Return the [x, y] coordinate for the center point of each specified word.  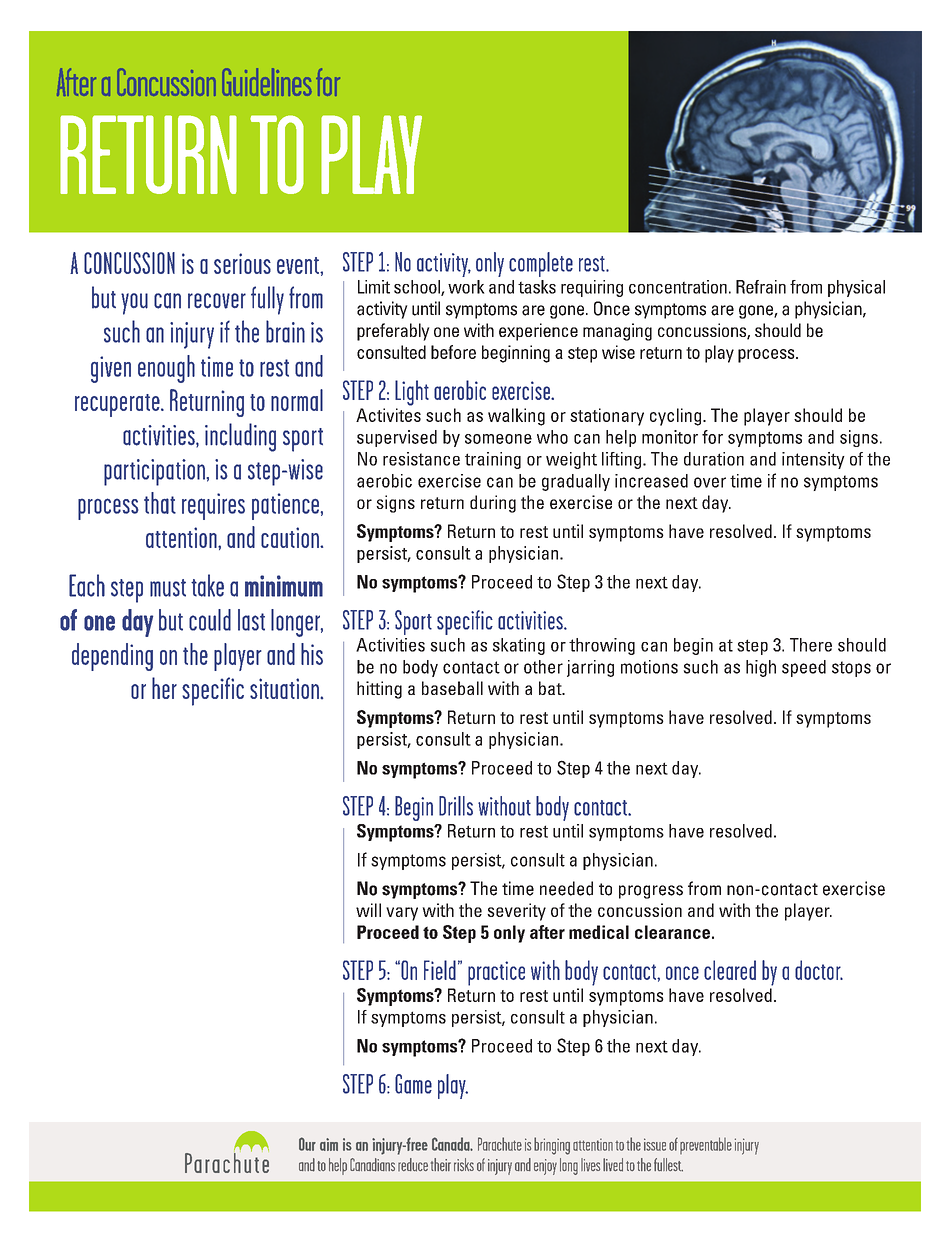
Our [307, 1144]
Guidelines [267, 82]
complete [541, 264]
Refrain [761, 287]
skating [519, 646]
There [811, 645]
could [210, 620]
